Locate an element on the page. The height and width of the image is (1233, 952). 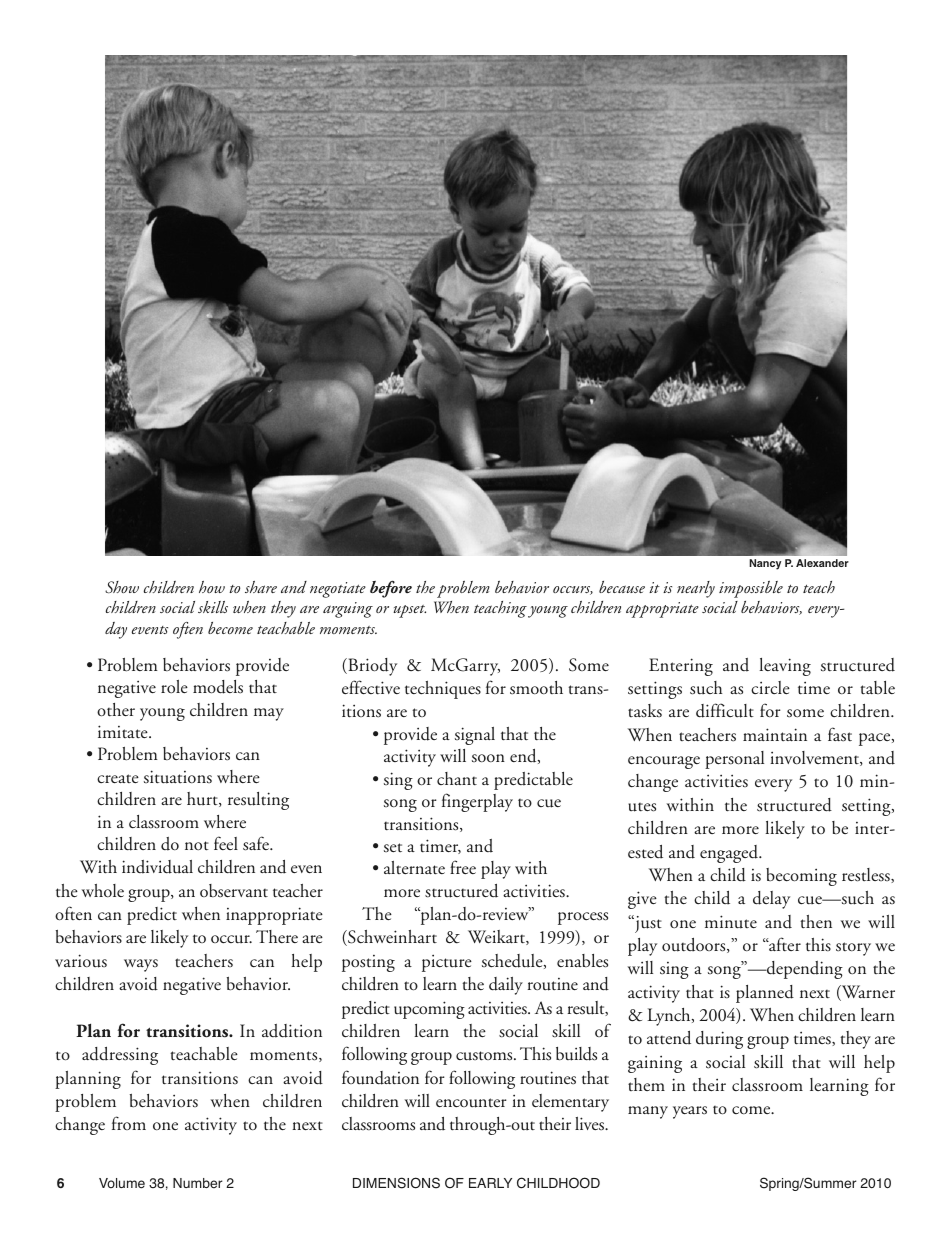
before is located at coordinates (391, 589).
